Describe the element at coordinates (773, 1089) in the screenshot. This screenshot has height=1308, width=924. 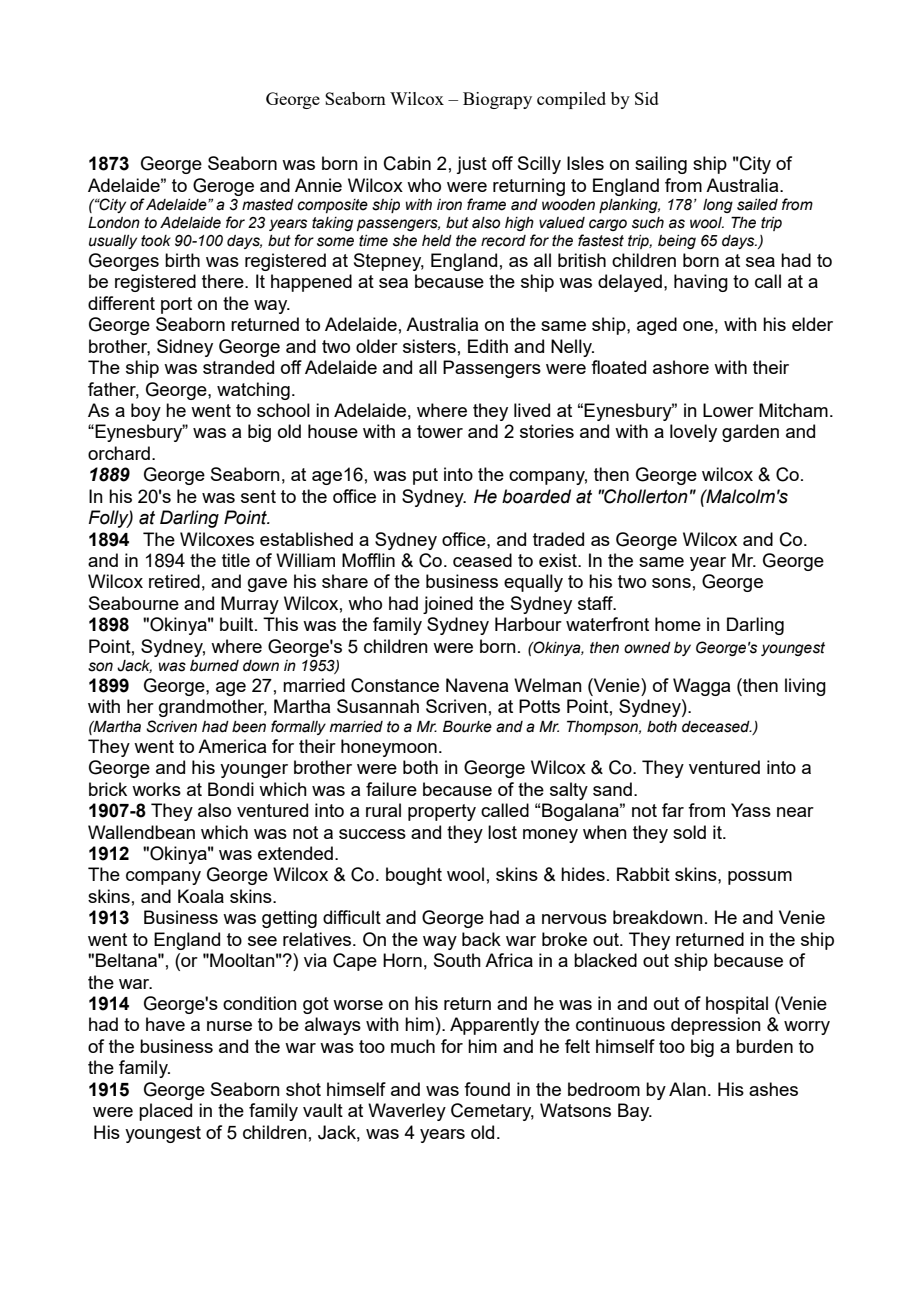
I see `ashes` at that location.
